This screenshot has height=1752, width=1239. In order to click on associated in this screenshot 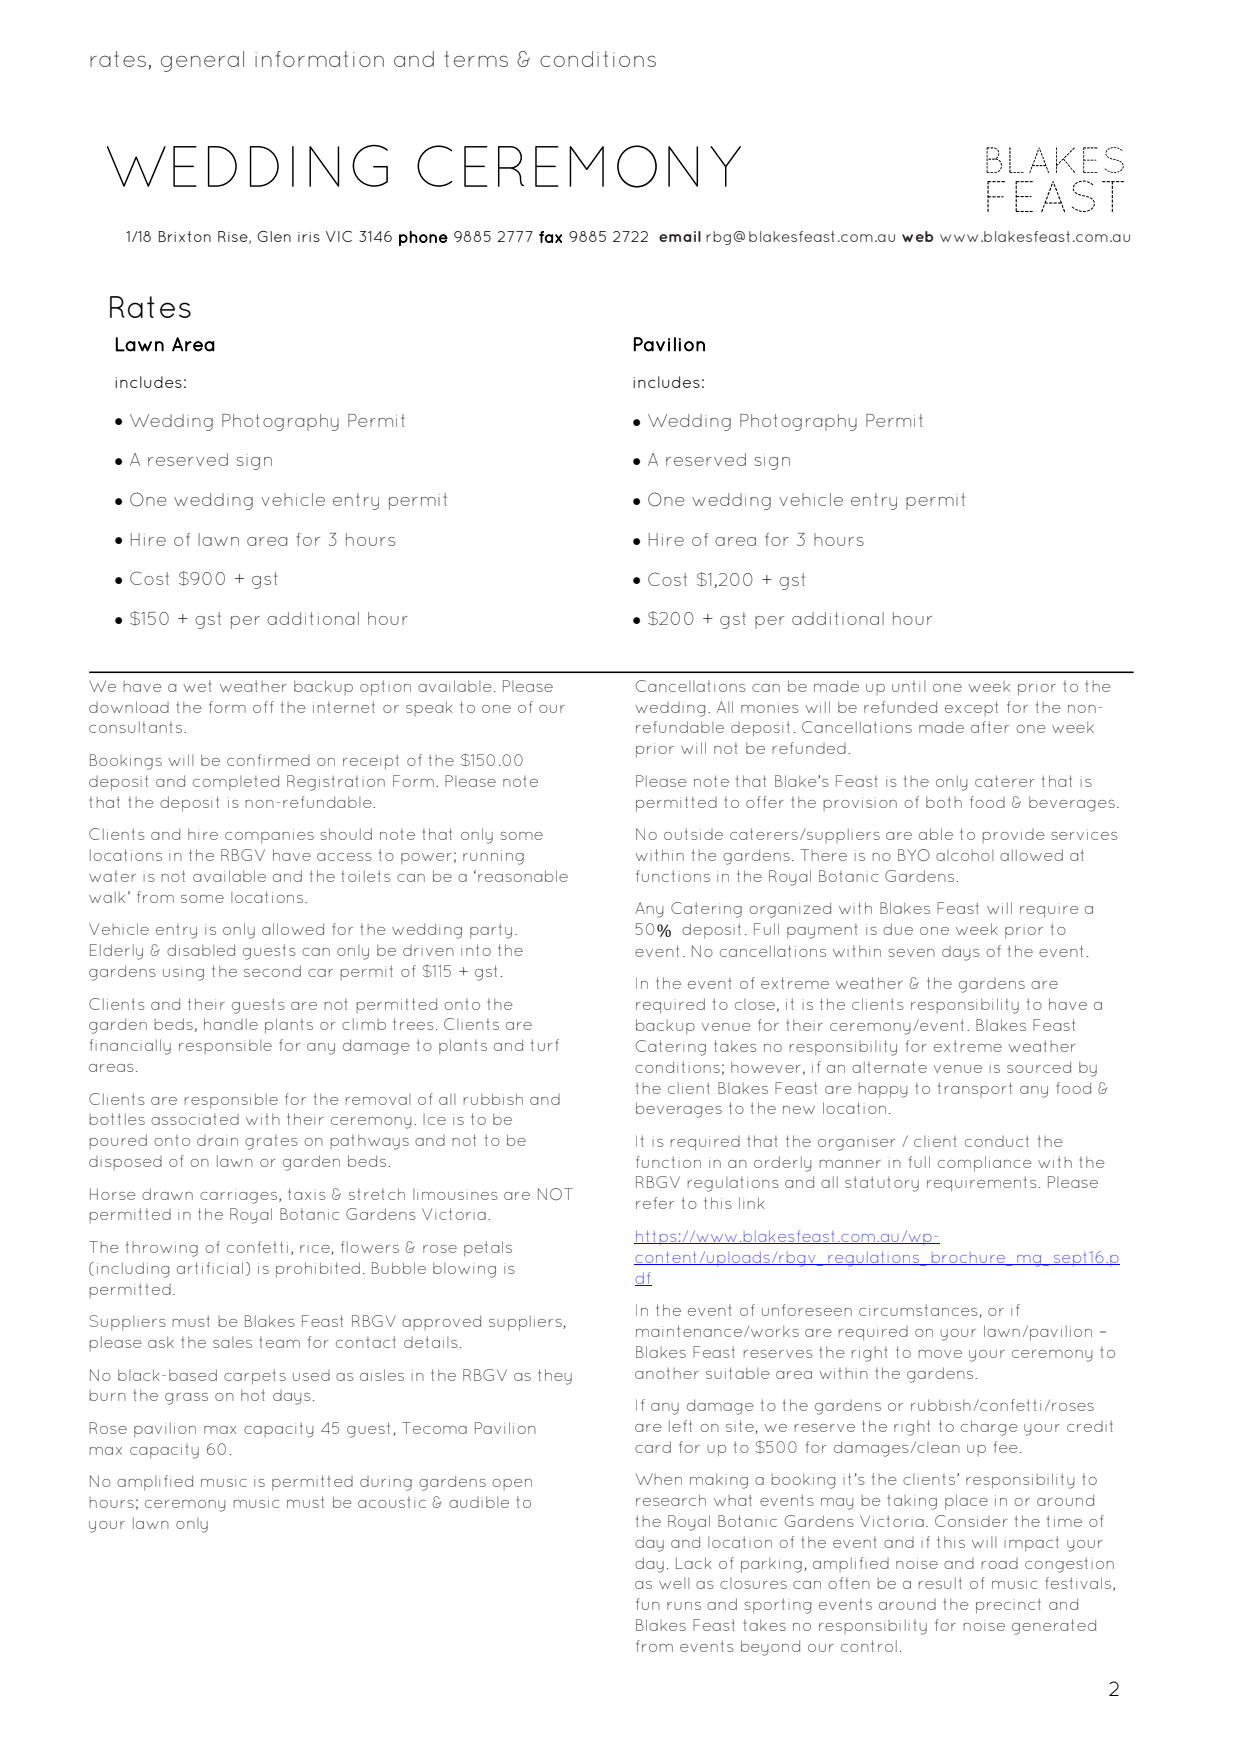, I will do `click(195, 1119)`.
